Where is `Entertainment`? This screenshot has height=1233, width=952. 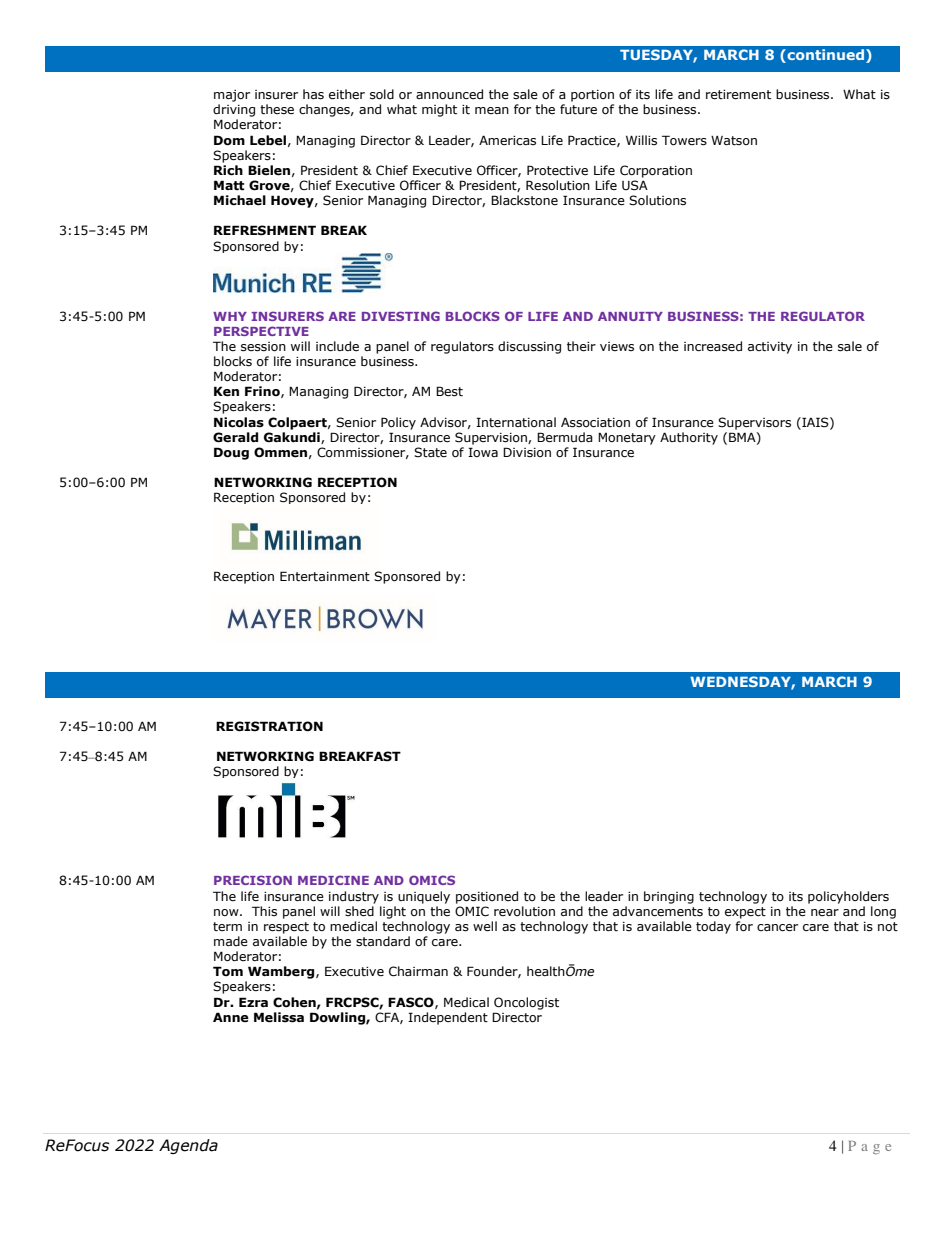
Entertainment is located at coordinates (325, 576).
